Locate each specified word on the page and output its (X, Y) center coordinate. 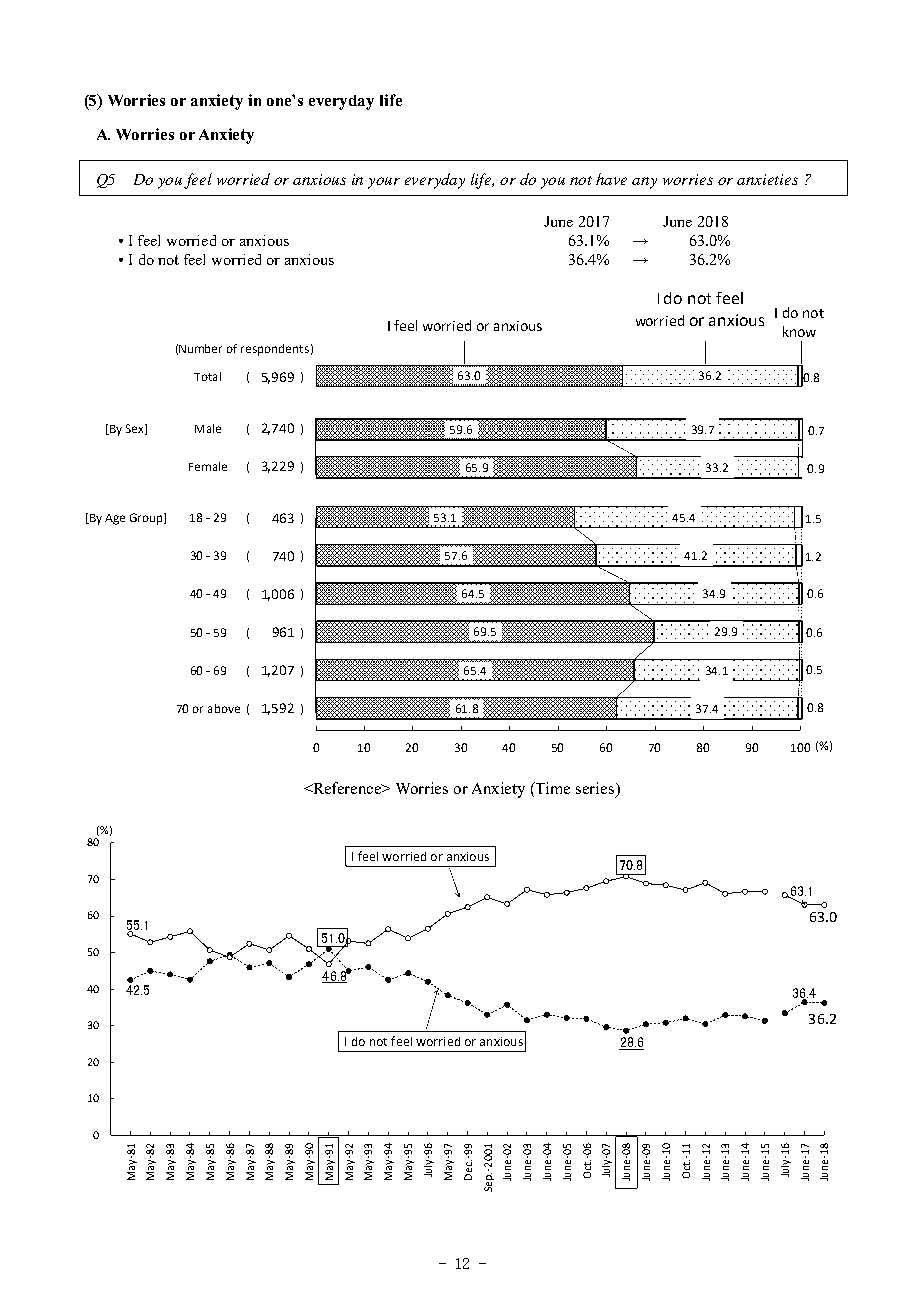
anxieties (767, 179)
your (384, 183)
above (224, 708)
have (611, 179)
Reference (347, 788)
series (596, 789)
